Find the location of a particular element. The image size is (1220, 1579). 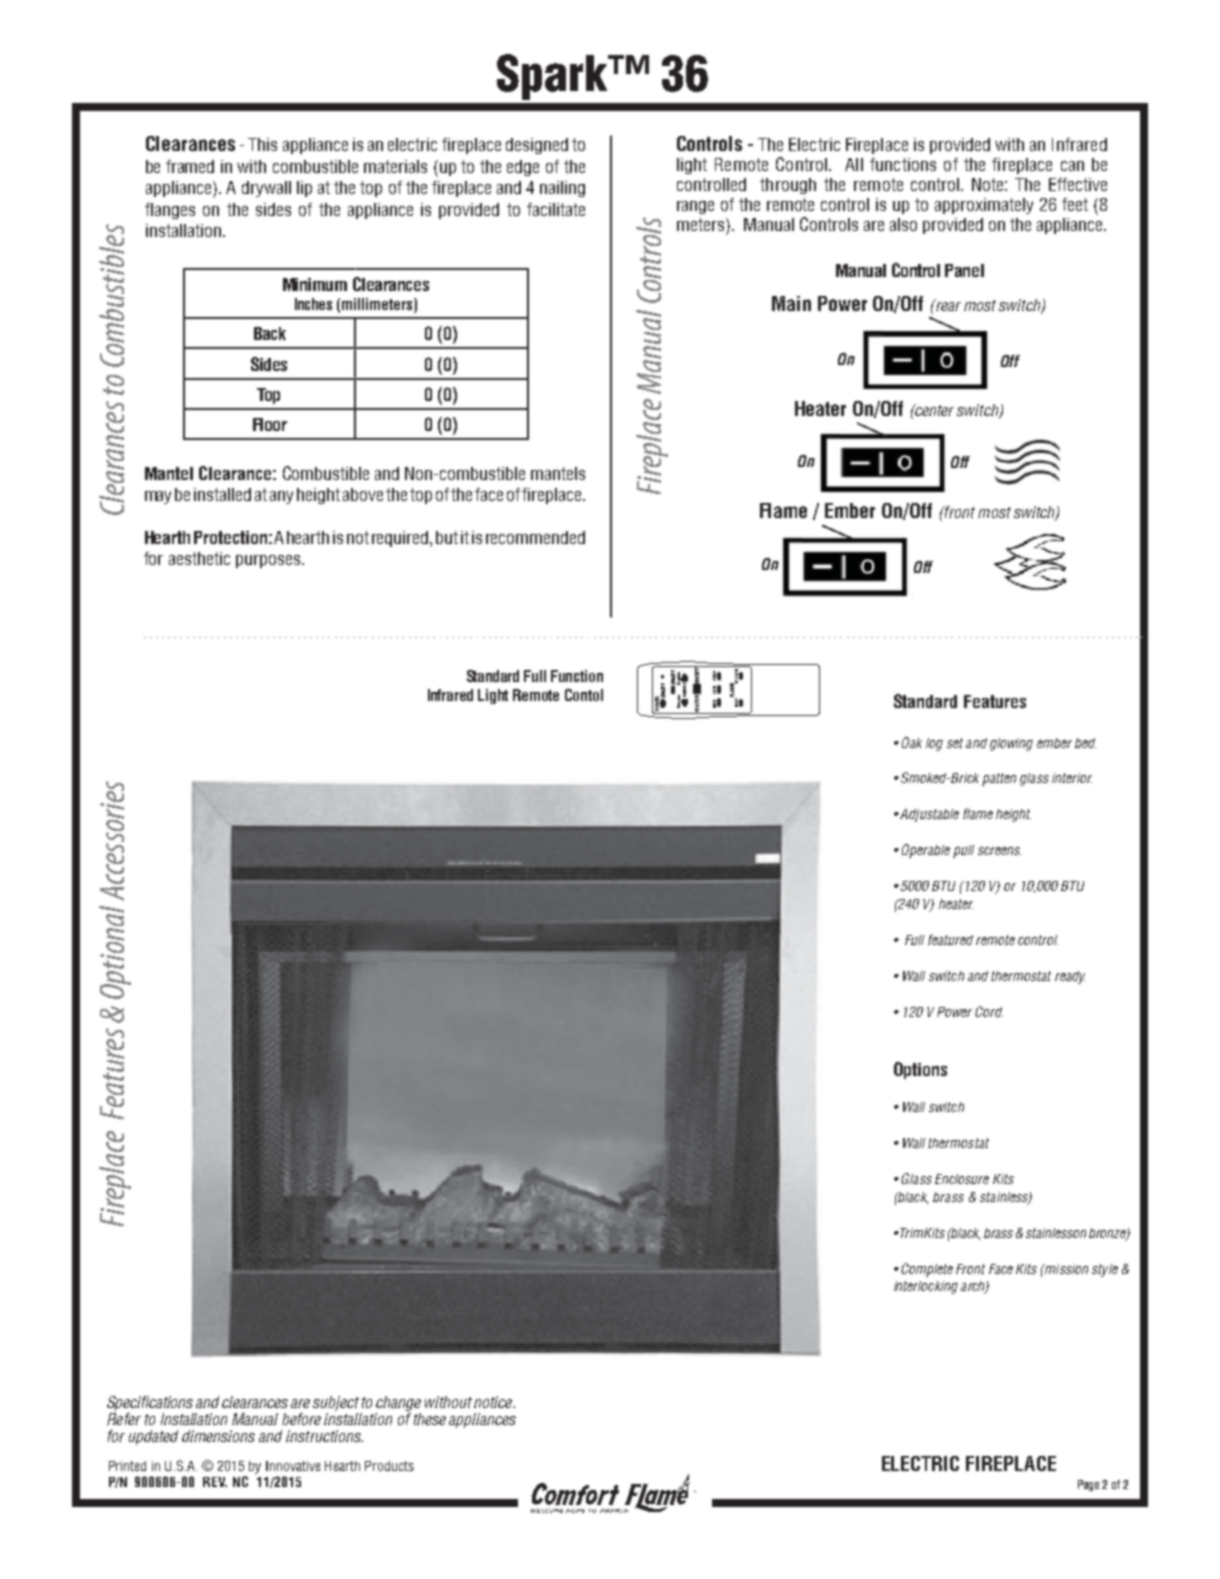

subject is located at coordinates (336, 1405).
